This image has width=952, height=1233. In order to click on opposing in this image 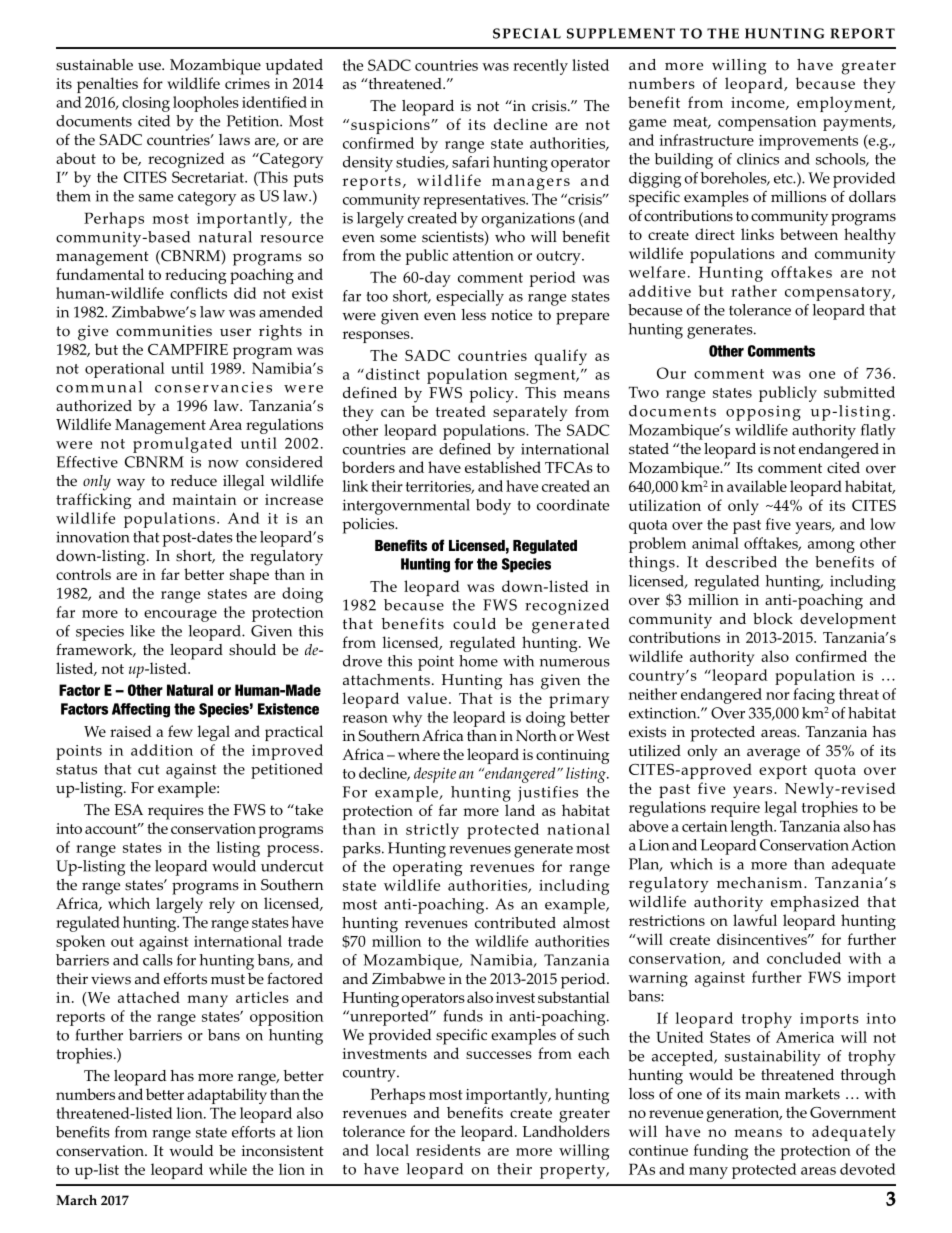, I will do `click(763, 413)`.
